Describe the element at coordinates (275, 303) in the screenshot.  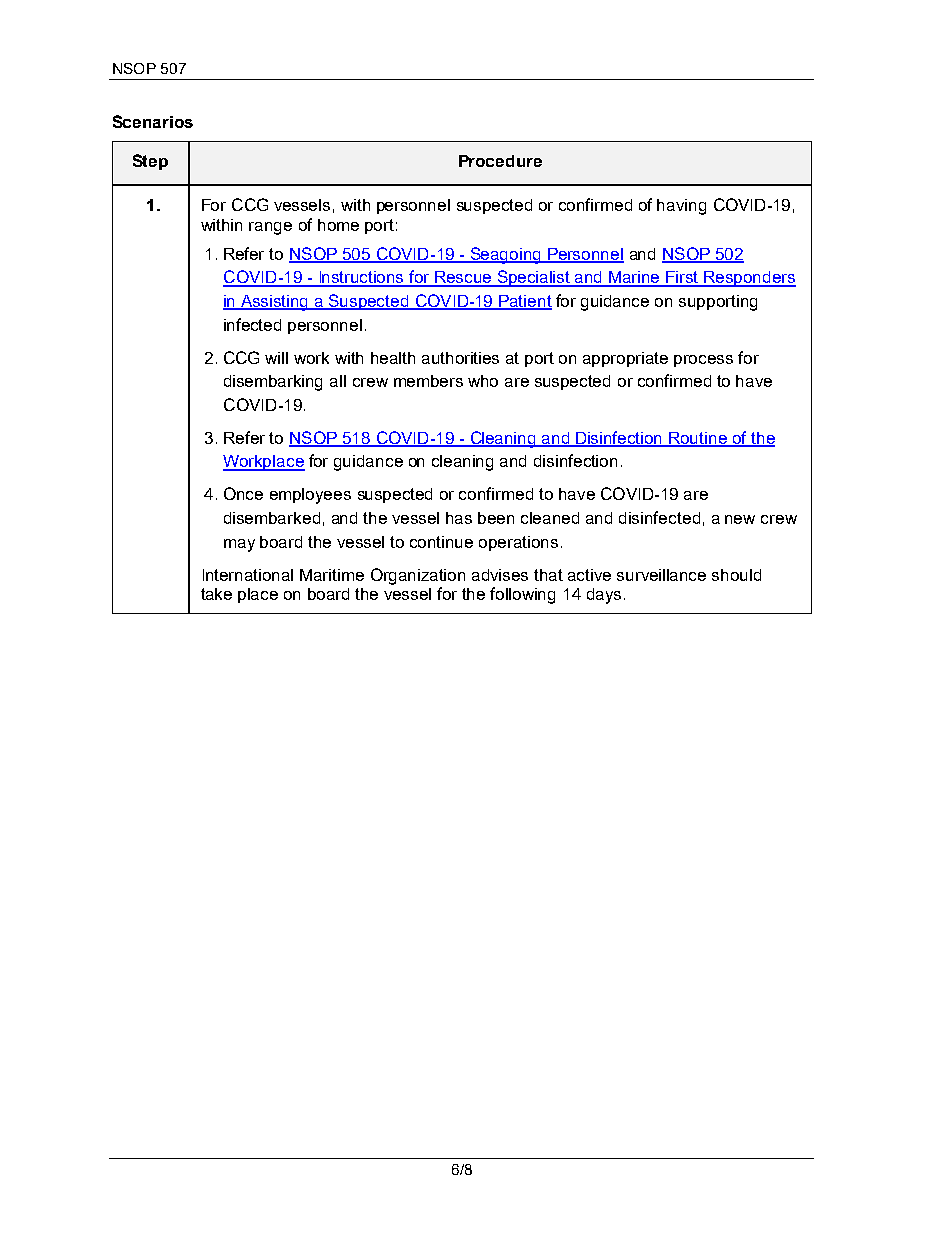
I see `Assisting` at that location.
